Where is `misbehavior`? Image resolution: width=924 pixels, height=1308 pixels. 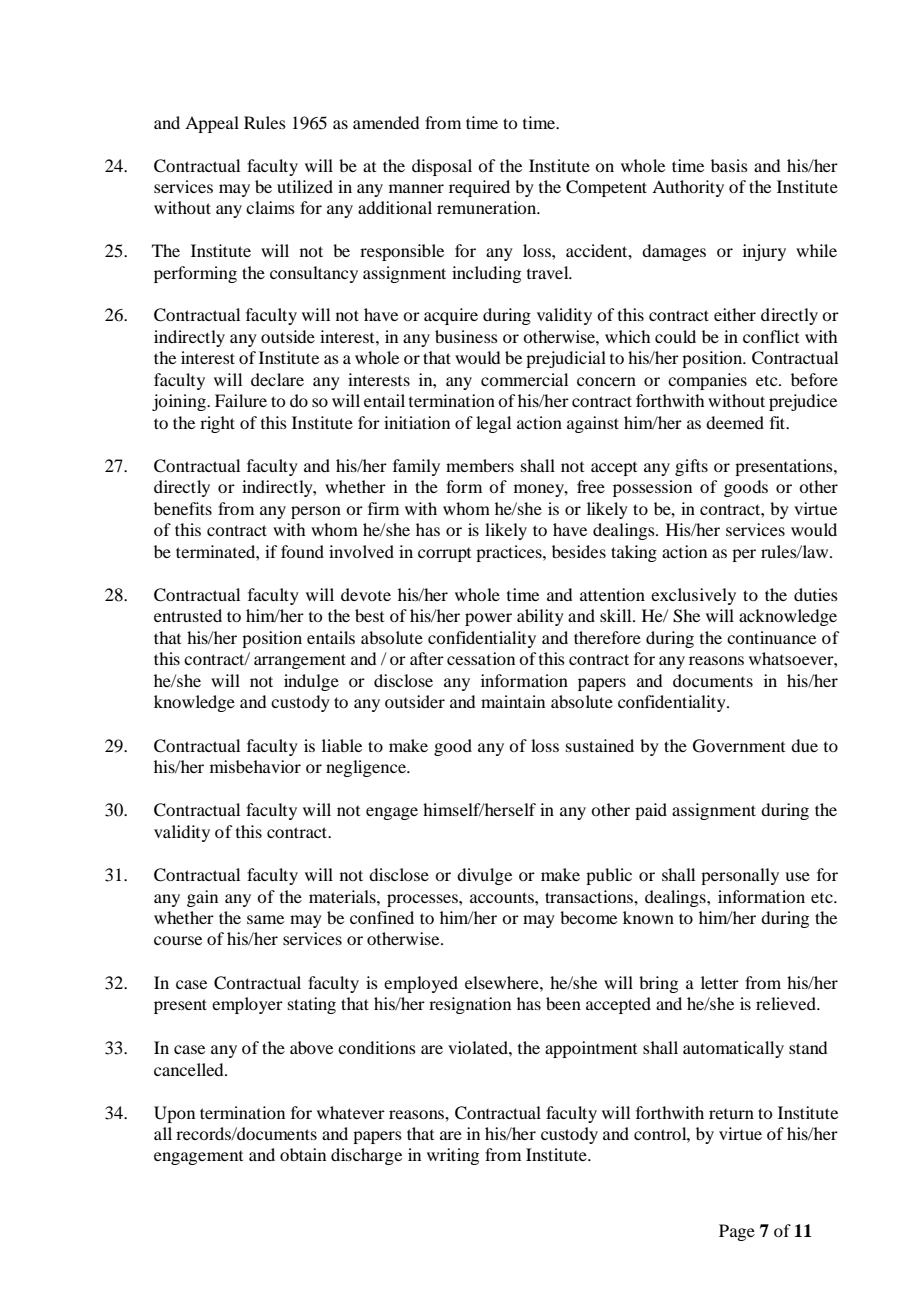
misbehavior is located at coordinates (255, 766).
